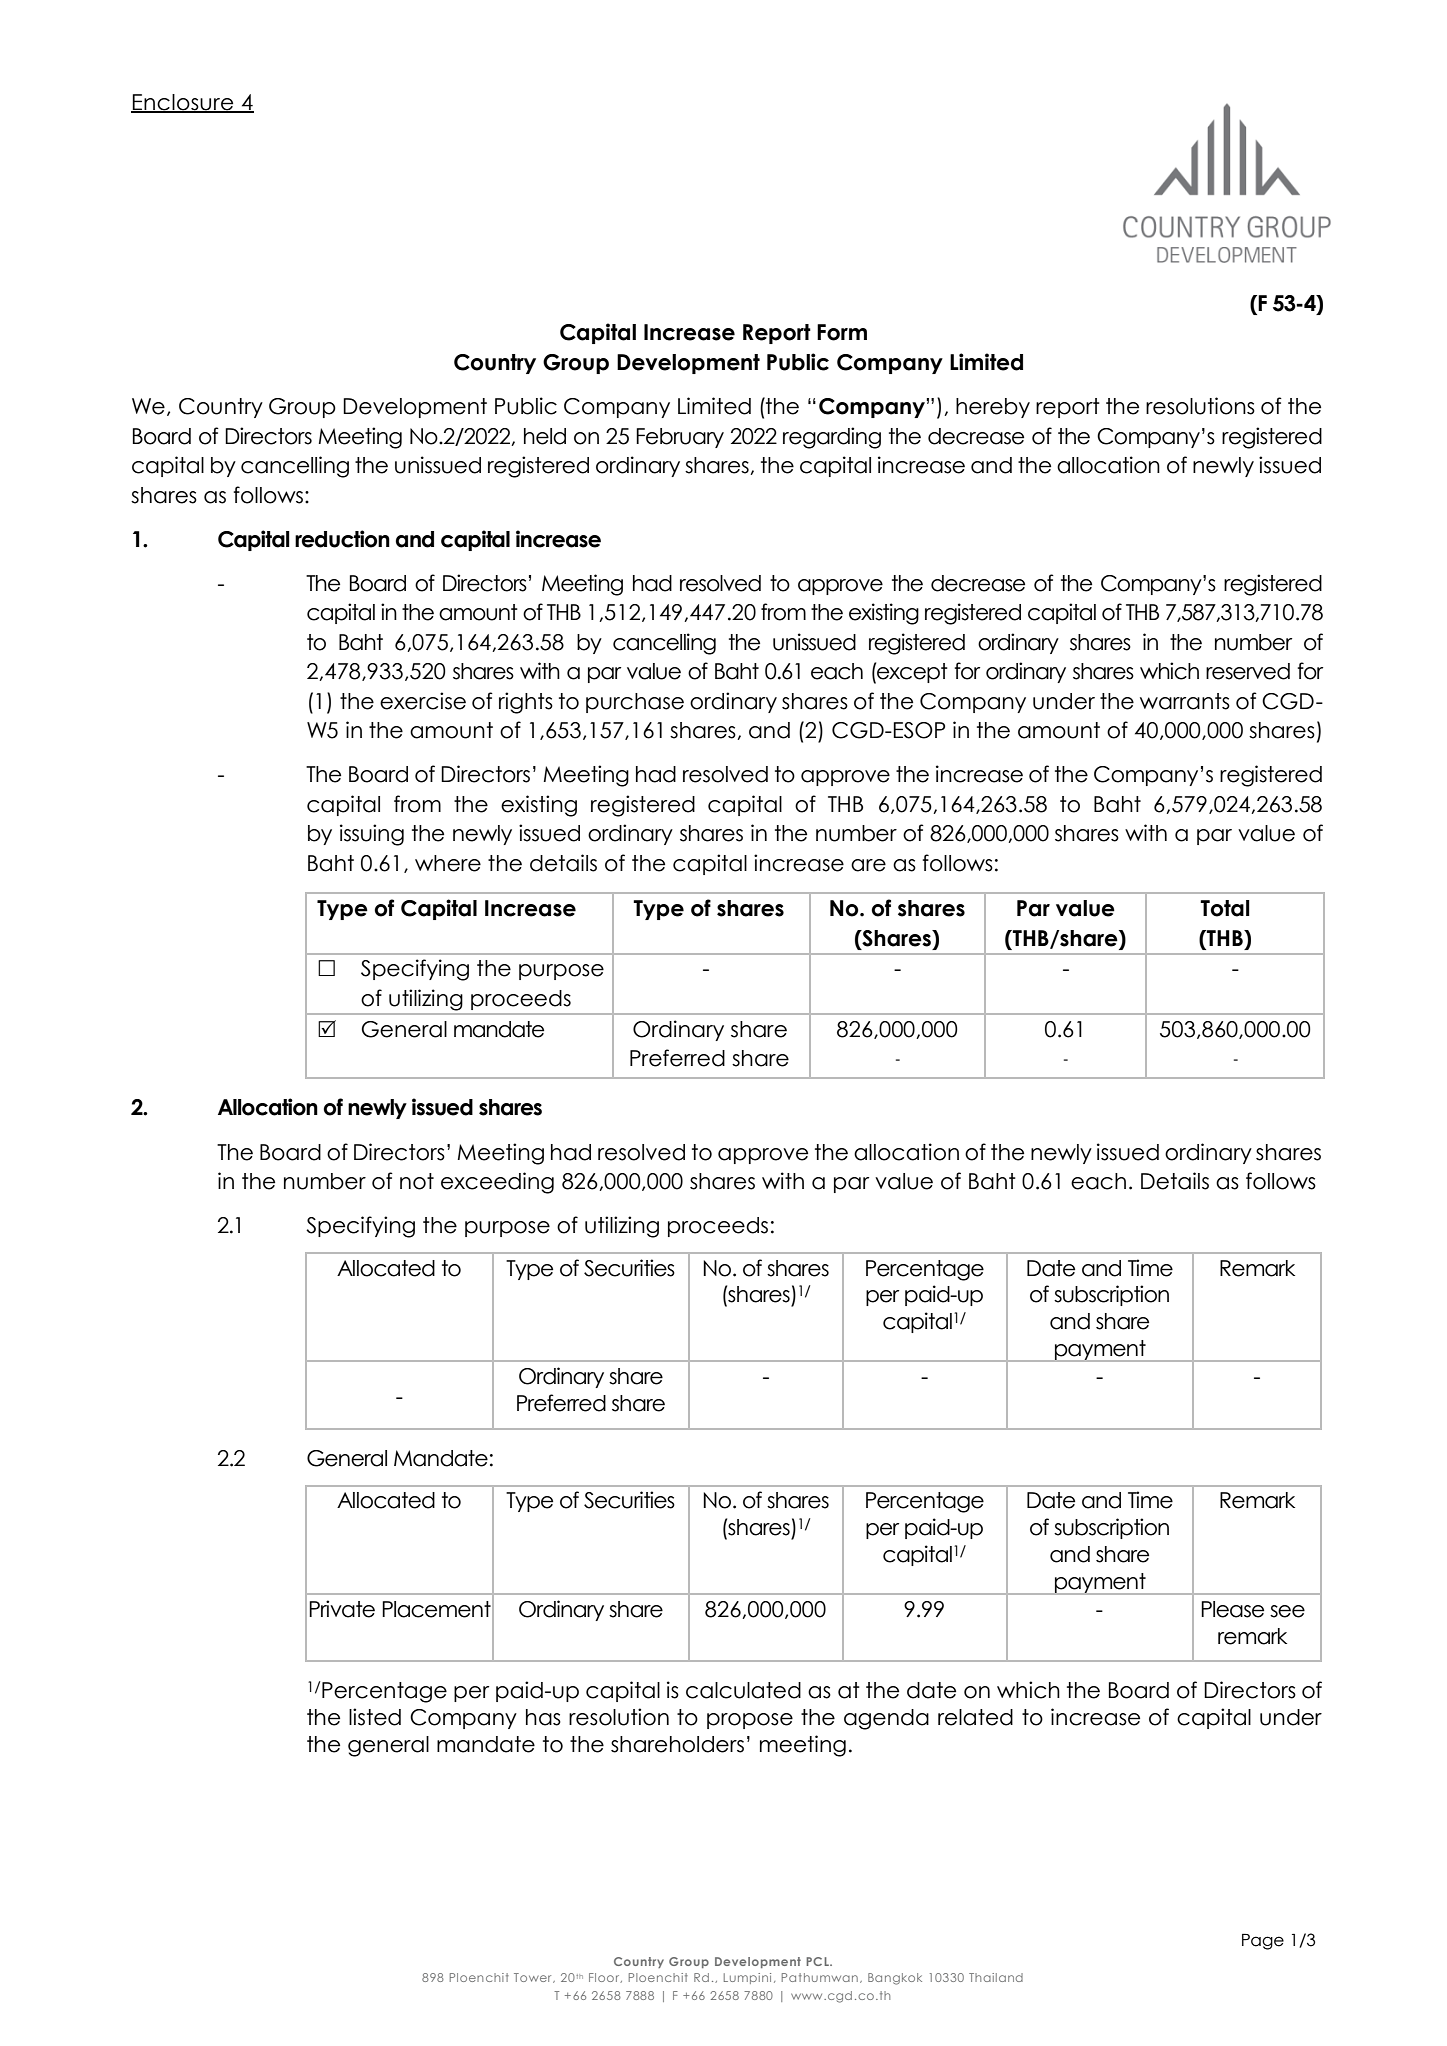  Describe the element at coordinates (842, 332) in the image. I see `Form` at that location.
